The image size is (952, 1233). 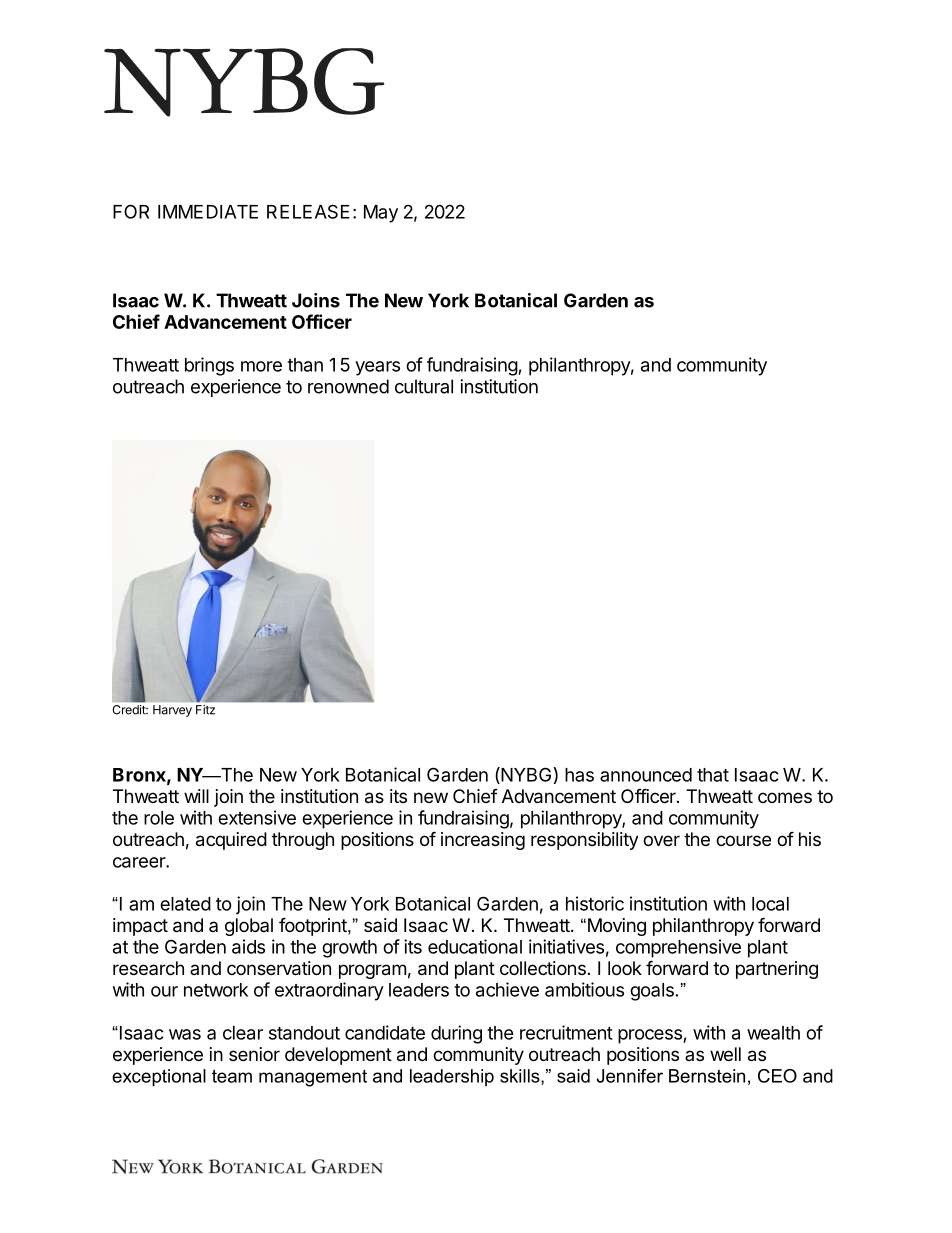 What do you see at coordinates (456, 1034) in the screenshot?
I see `during` at bounding box center [456, 1034].
